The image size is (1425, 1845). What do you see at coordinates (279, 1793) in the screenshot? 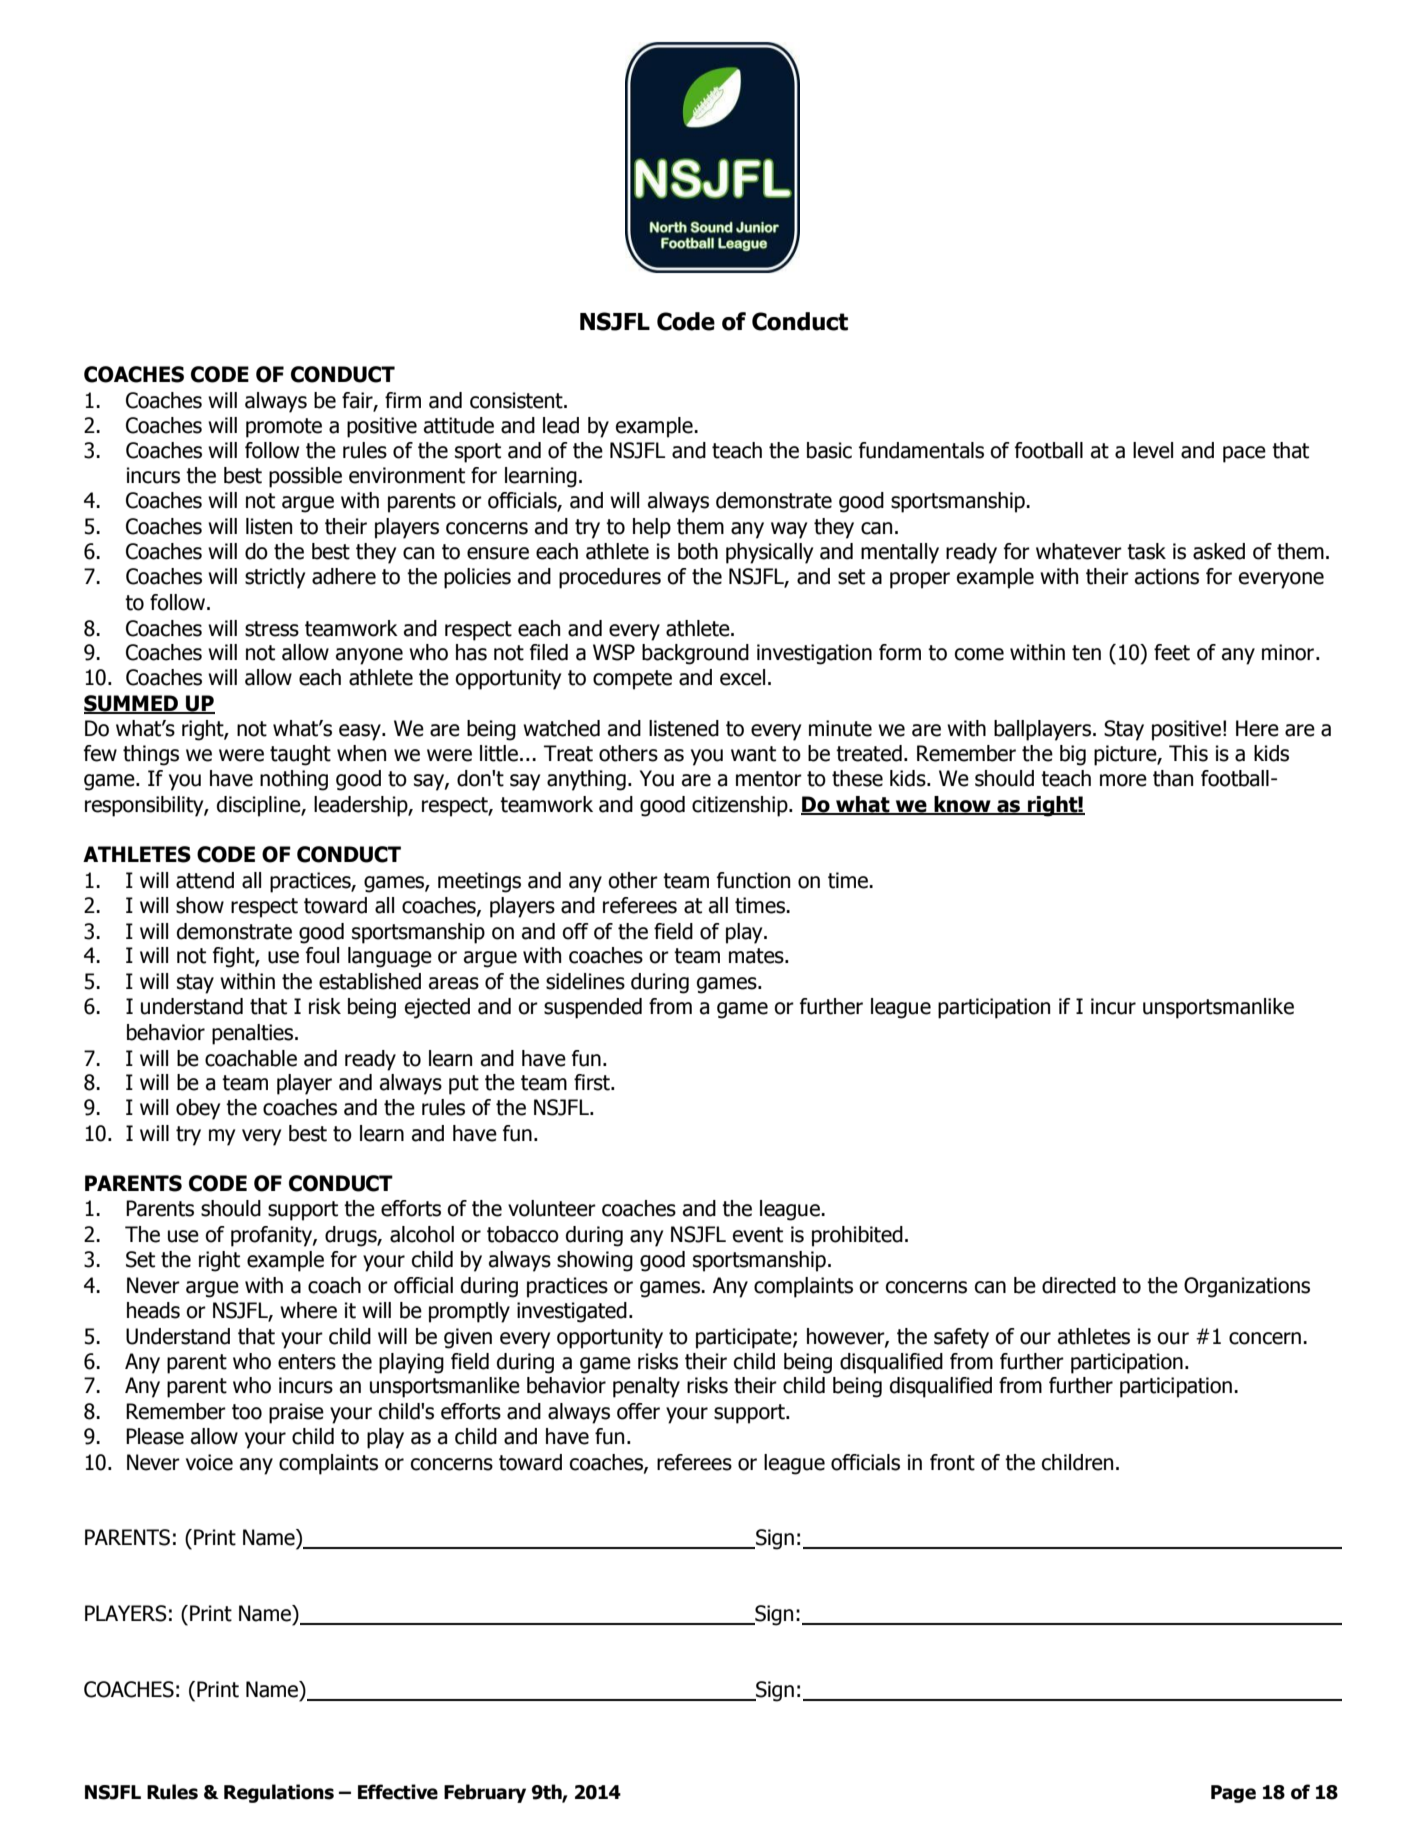
I see `Regulations` at bounding box center [279, 1793].
